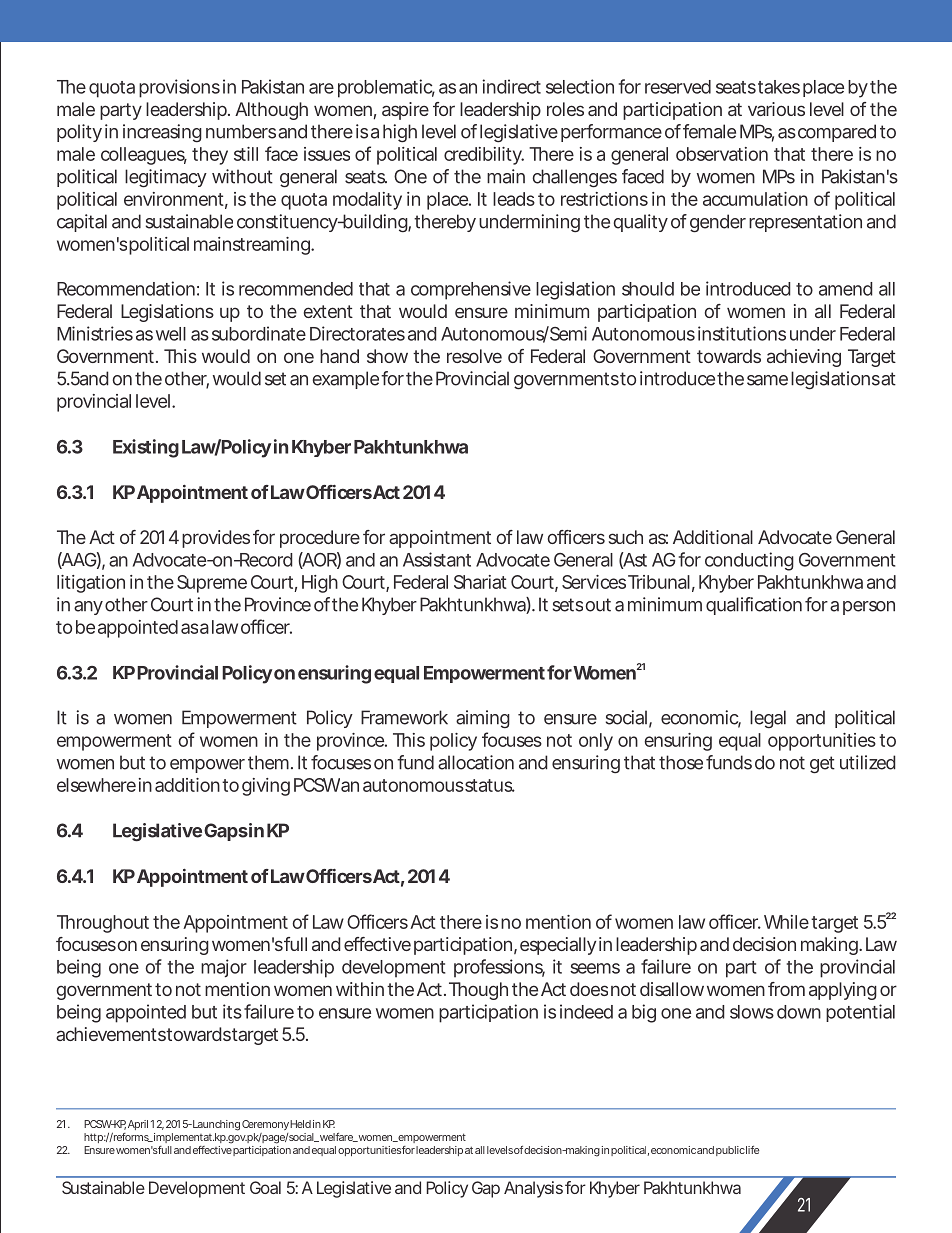 The image size is (952, 1233). What do you see at coordinates (568, 605) in the document?
I see `sets` at bounding box center [568, 605].
